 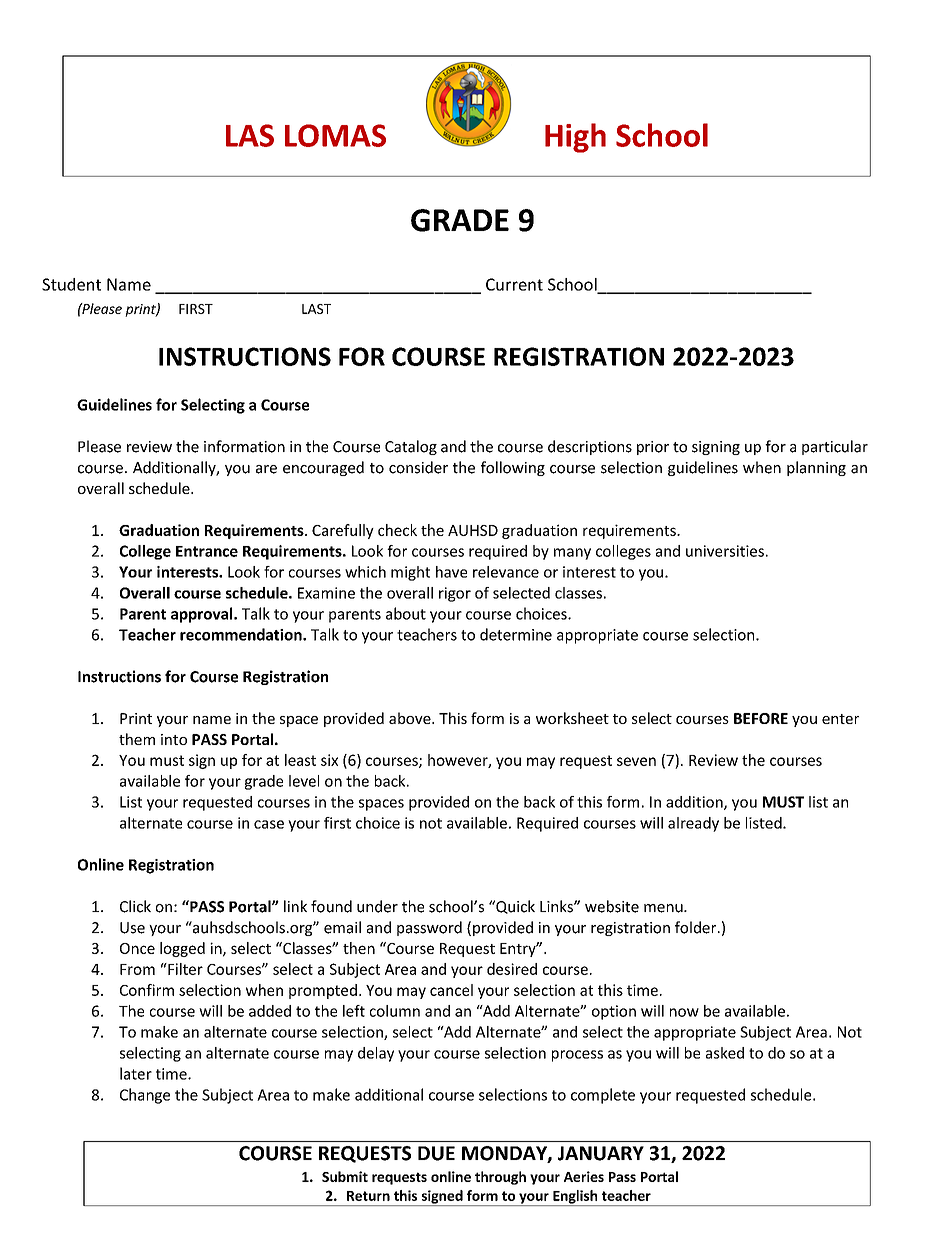 I want to click on Change, so click(x=145, y=1096).
